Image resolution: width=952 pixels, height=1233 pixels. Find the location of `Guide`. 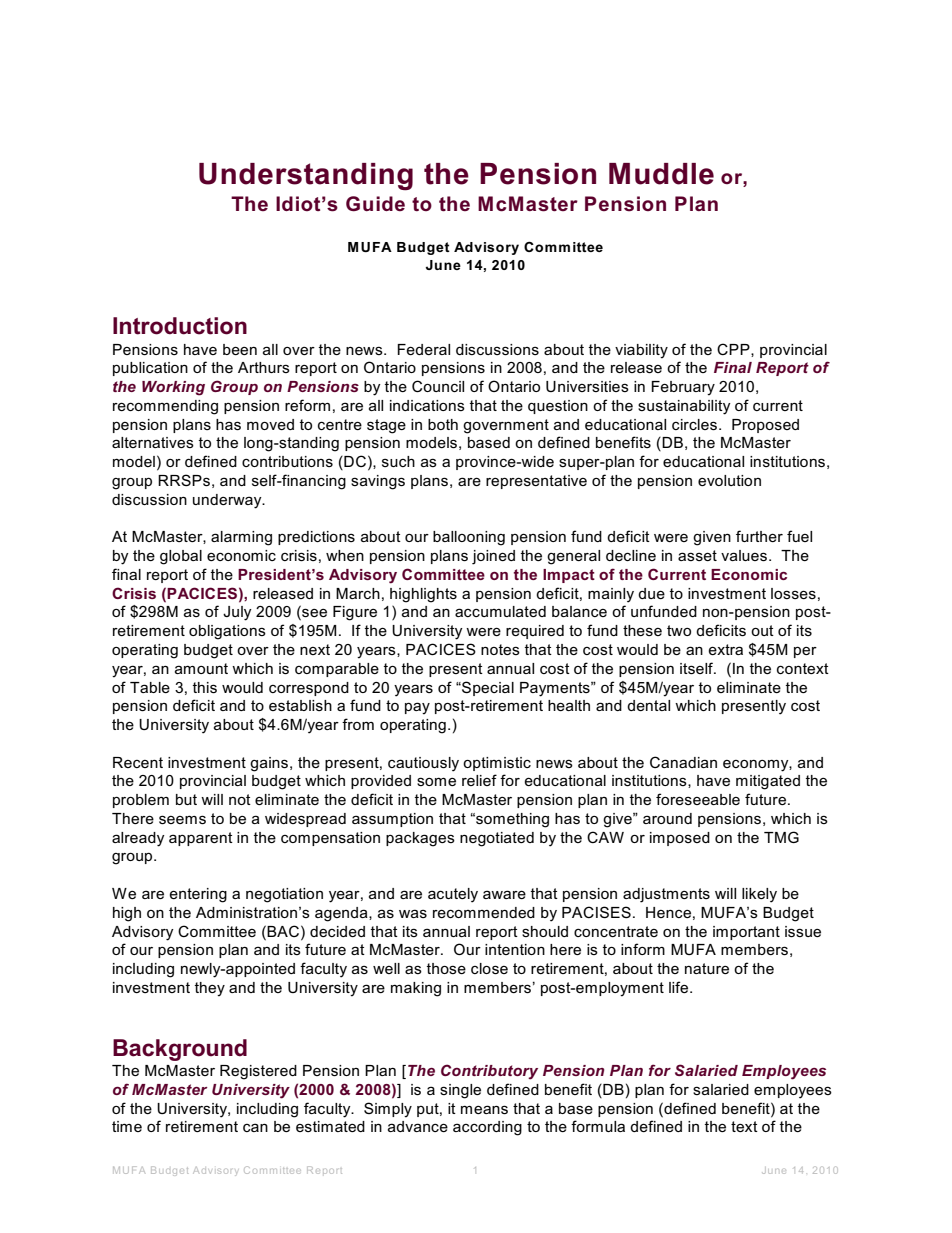

Guide is located at coordinates (375, 204).
